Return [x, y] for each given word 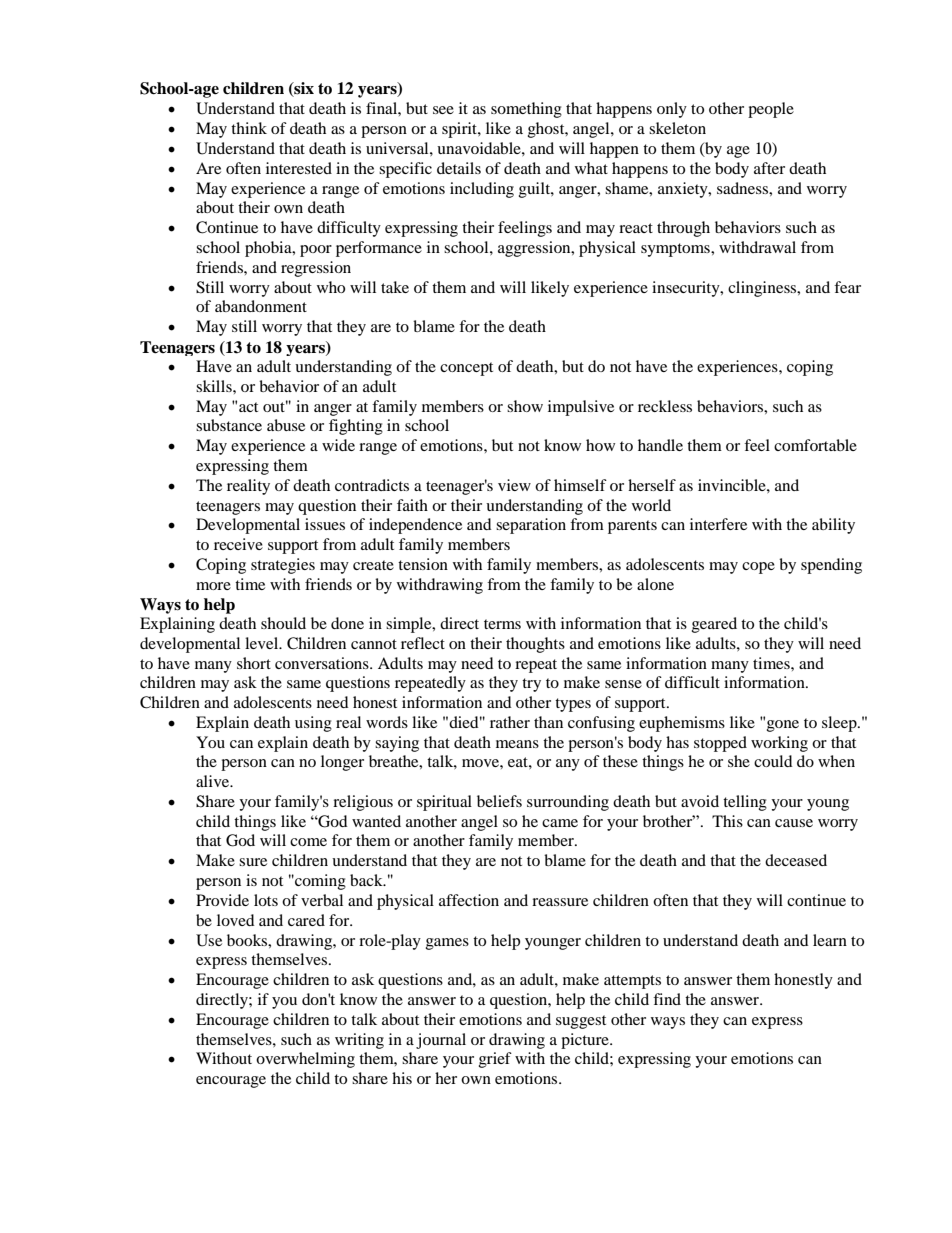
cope [758, 568]
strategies [283, 566]
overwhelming [305, 1060]
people [771, 110]
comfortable [815, 445]
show [525, 406]
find [667, 999]
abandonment [261, 306]
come [308, 842]
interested [299, 168]
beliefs [499, 801]
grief [495, 1060]
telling [745, 803]
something [526, 110]
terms [502, 624]
